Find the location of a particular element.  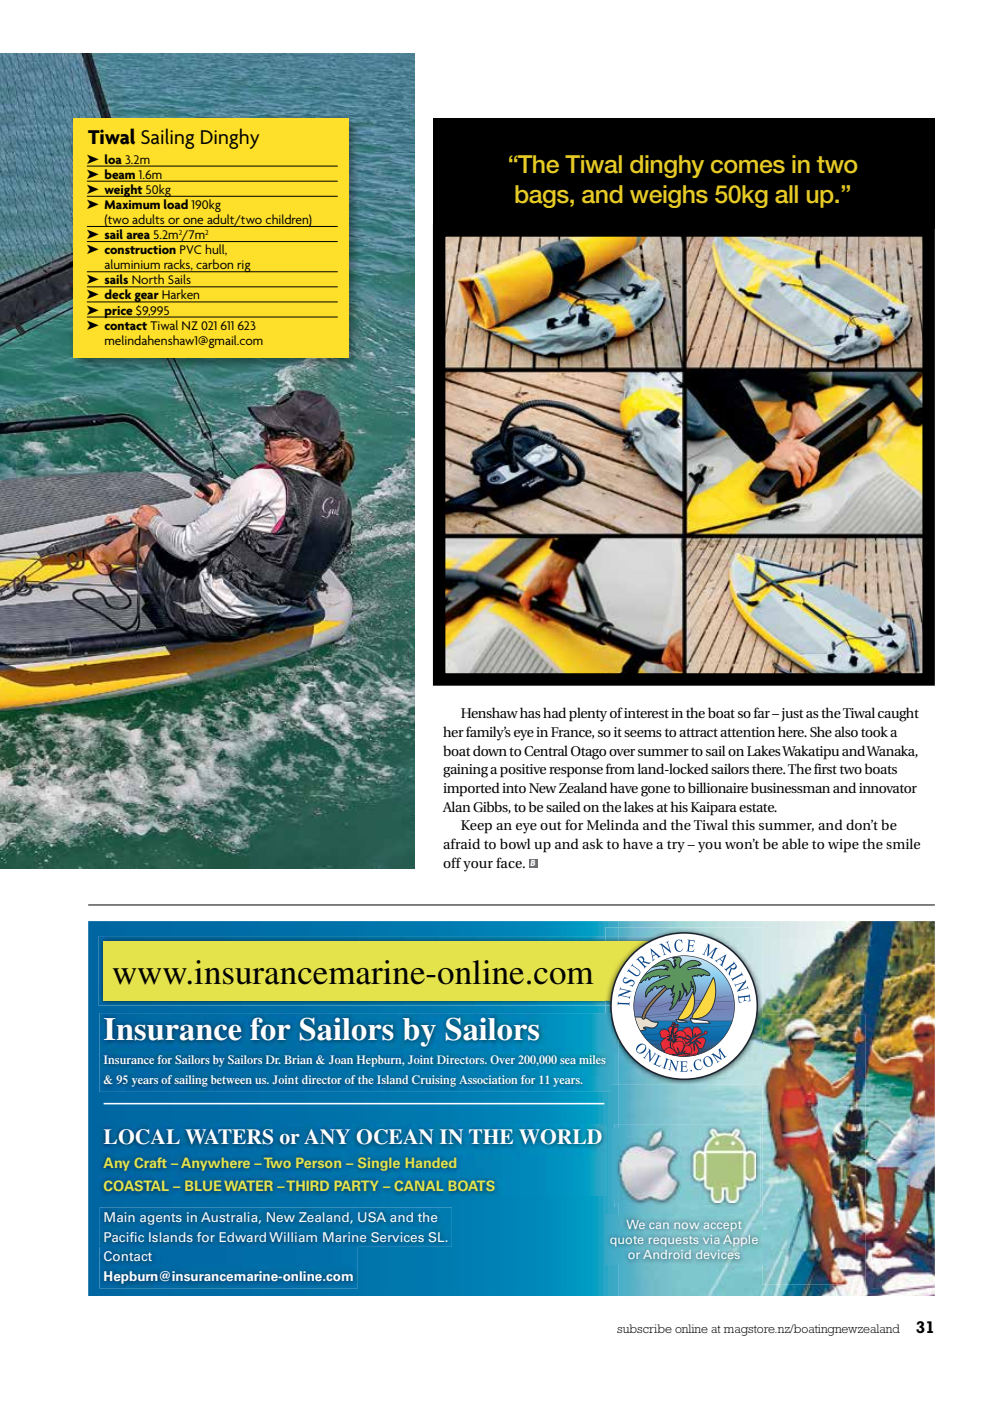

gaining is located at coordinates (465, 771).
